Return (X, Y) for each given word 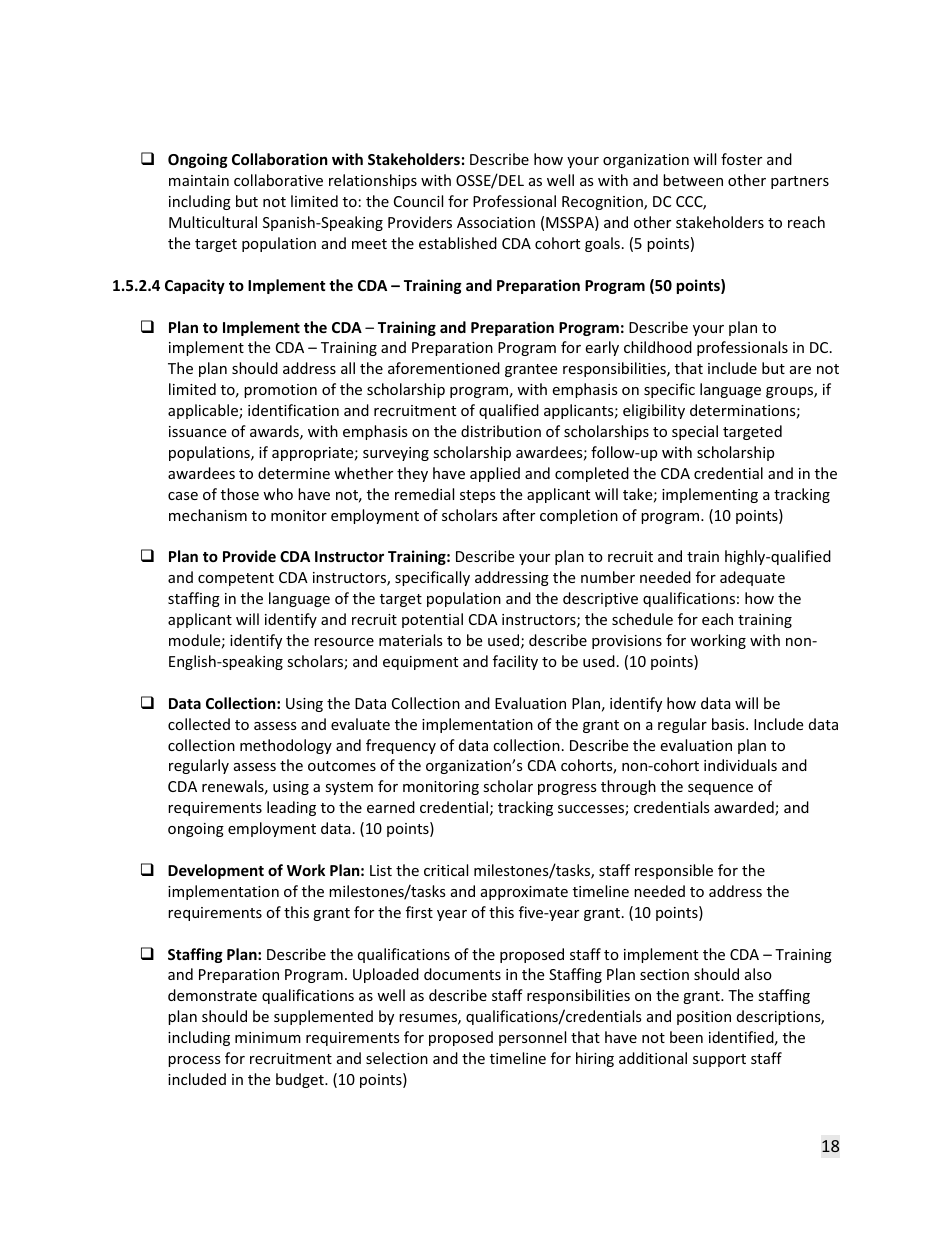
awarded (745, 808)
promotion (280, 391)
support (719, 1060)
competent (236, 579)
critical (446, 870)
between (693, 180)
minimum (268, 1037)
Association (496, 222)
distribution (501, 431)
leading (291, 808)
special (695, 432)
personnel (532, 1038)
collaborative (278, 180)
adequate (752, 578)
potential (432, 620)
